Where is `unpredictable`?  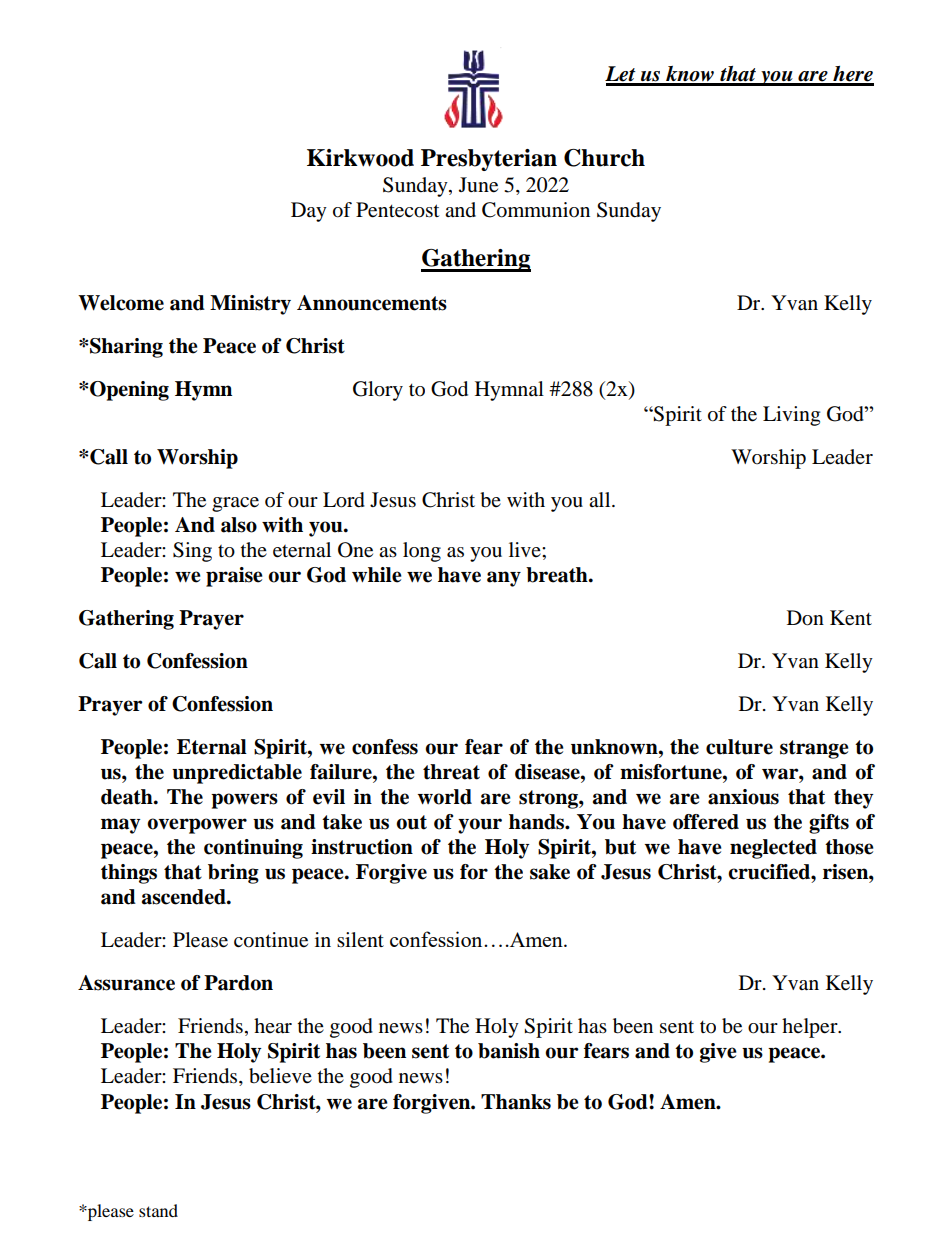 unpredictable is located at coordinates (237, 774).
